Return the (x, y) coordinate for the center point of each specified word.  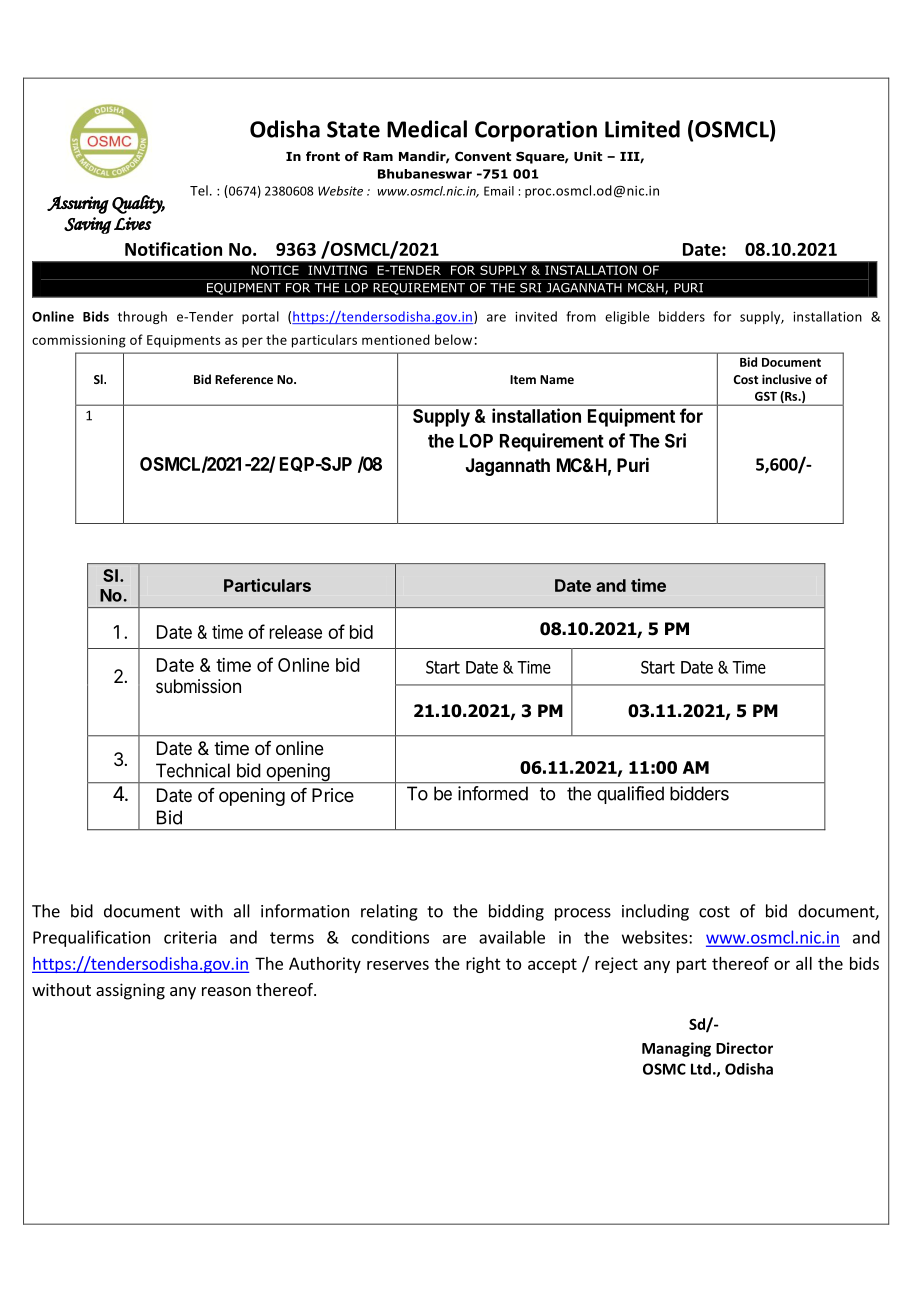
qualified (630, 795)
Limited (642, 129)
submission (198, 686)
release (296, 632)
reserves (398, 965)
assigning (130, 991)
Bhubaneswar (425, 174)
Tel (199, 190)
